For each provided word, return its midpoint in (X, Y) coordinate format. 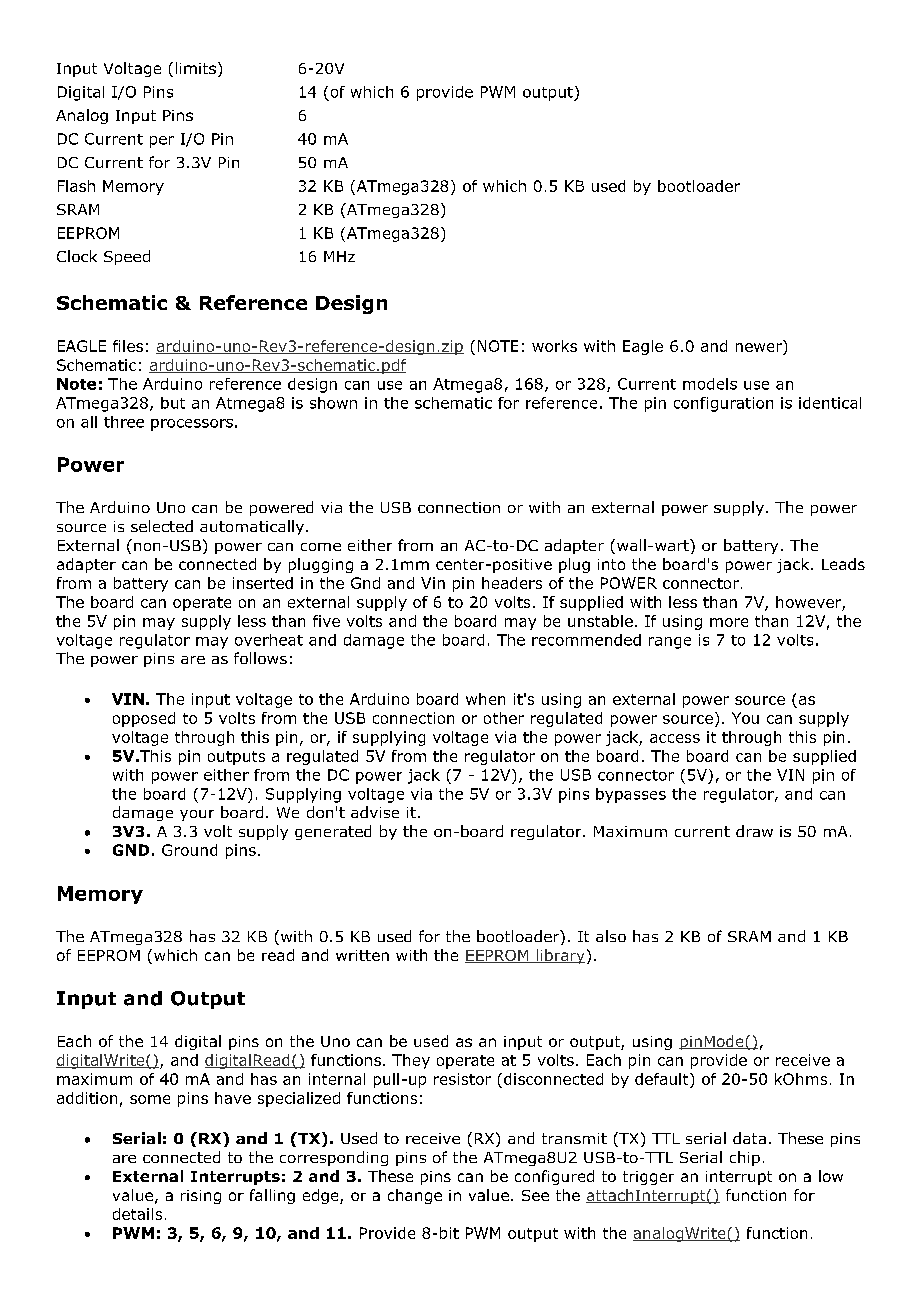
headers (512, 583)
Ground (189, 850)
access (675, 738)
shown (333, 403)
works (554, 346)
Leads (843, 564)
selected (162, 526)
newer (759, 347)
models (710, 384)
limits (196, 68)
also (611, 936)
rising (201, 1197)
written (362, 955)
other (504, 718)
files (128, 346)
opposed (144, 719)
